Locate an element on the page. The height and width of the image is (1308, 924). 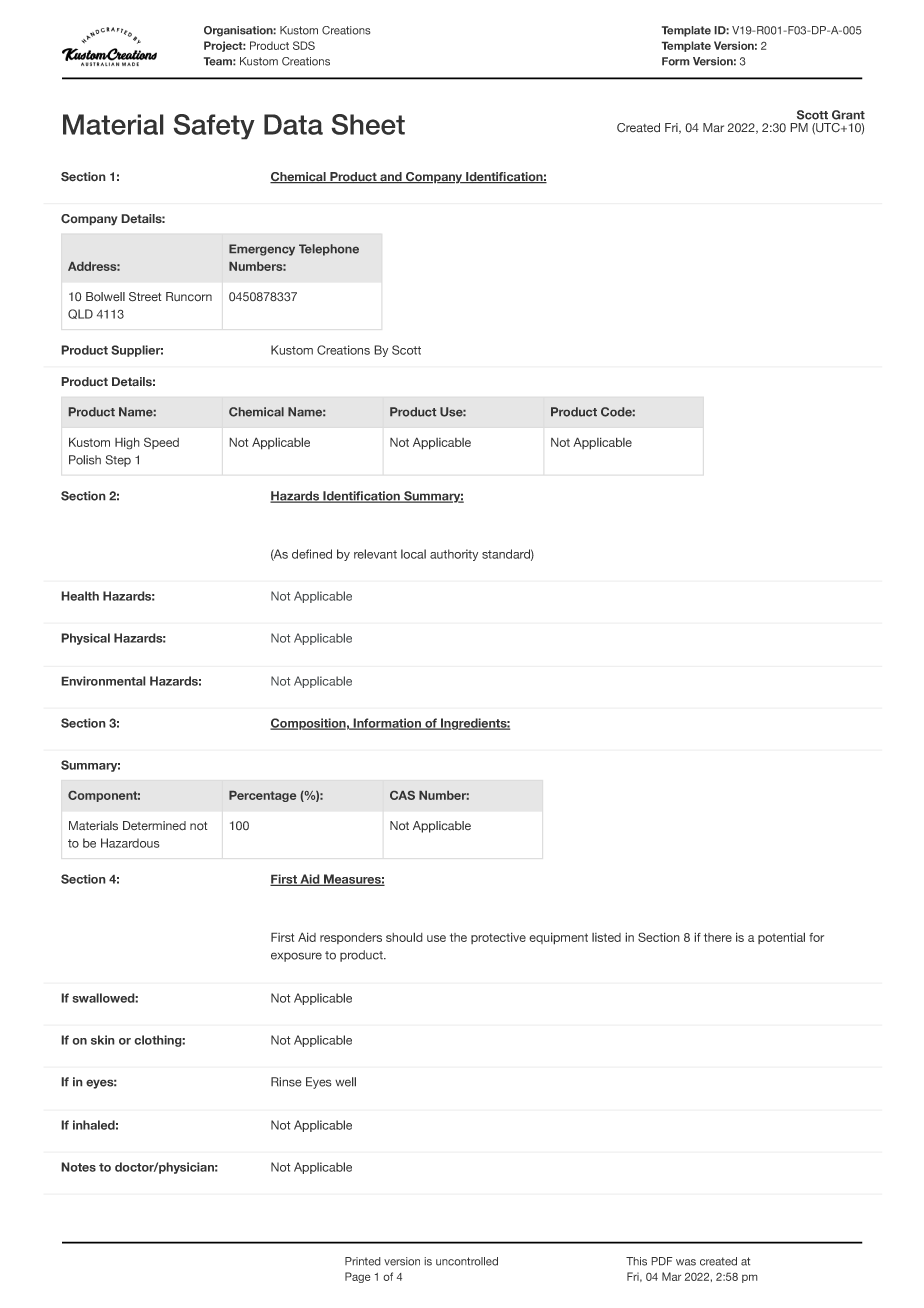
Environmental is located at coordinates (103, 681).
